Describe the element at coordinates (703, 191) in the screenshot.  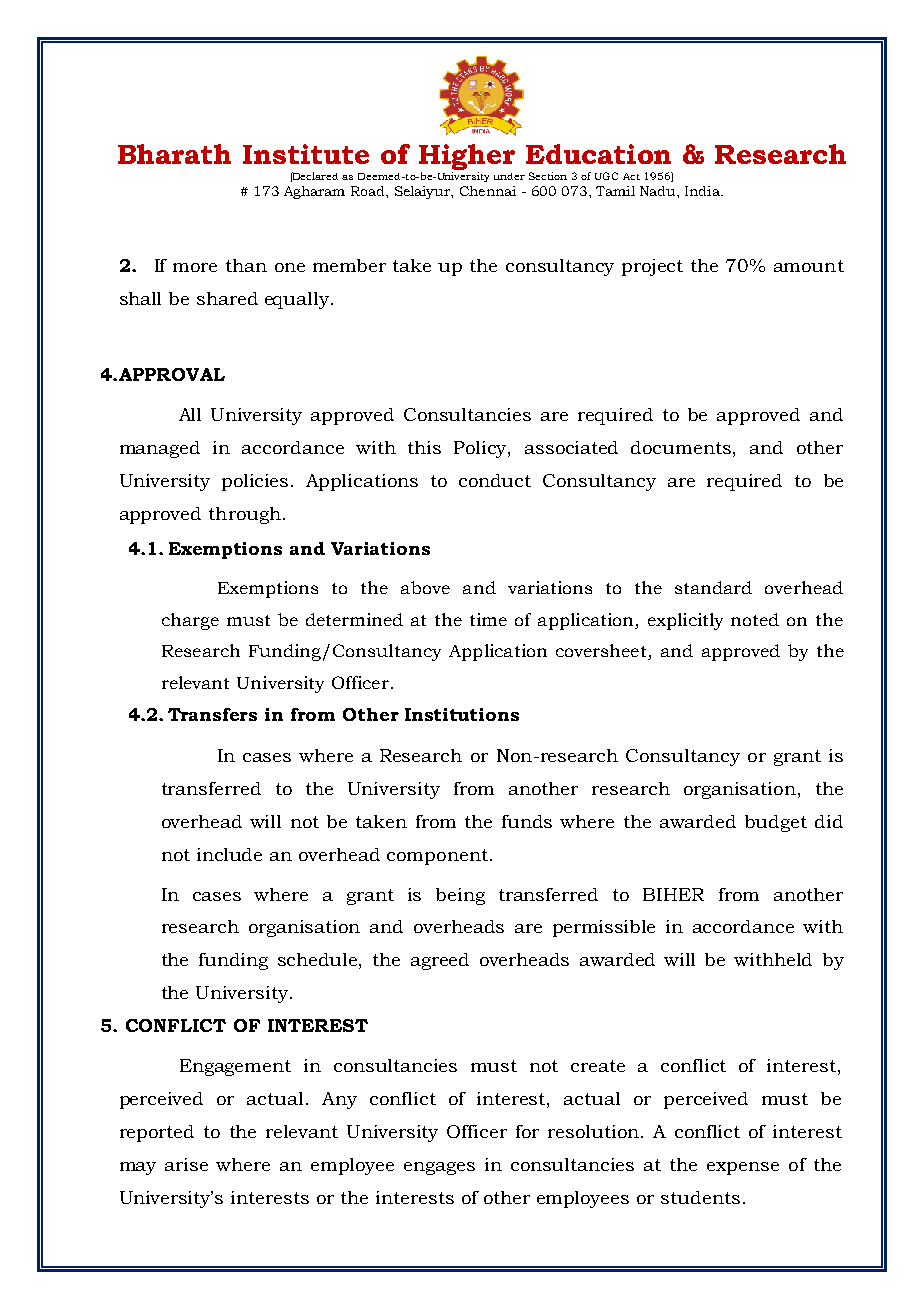
I see `India` at that location.
